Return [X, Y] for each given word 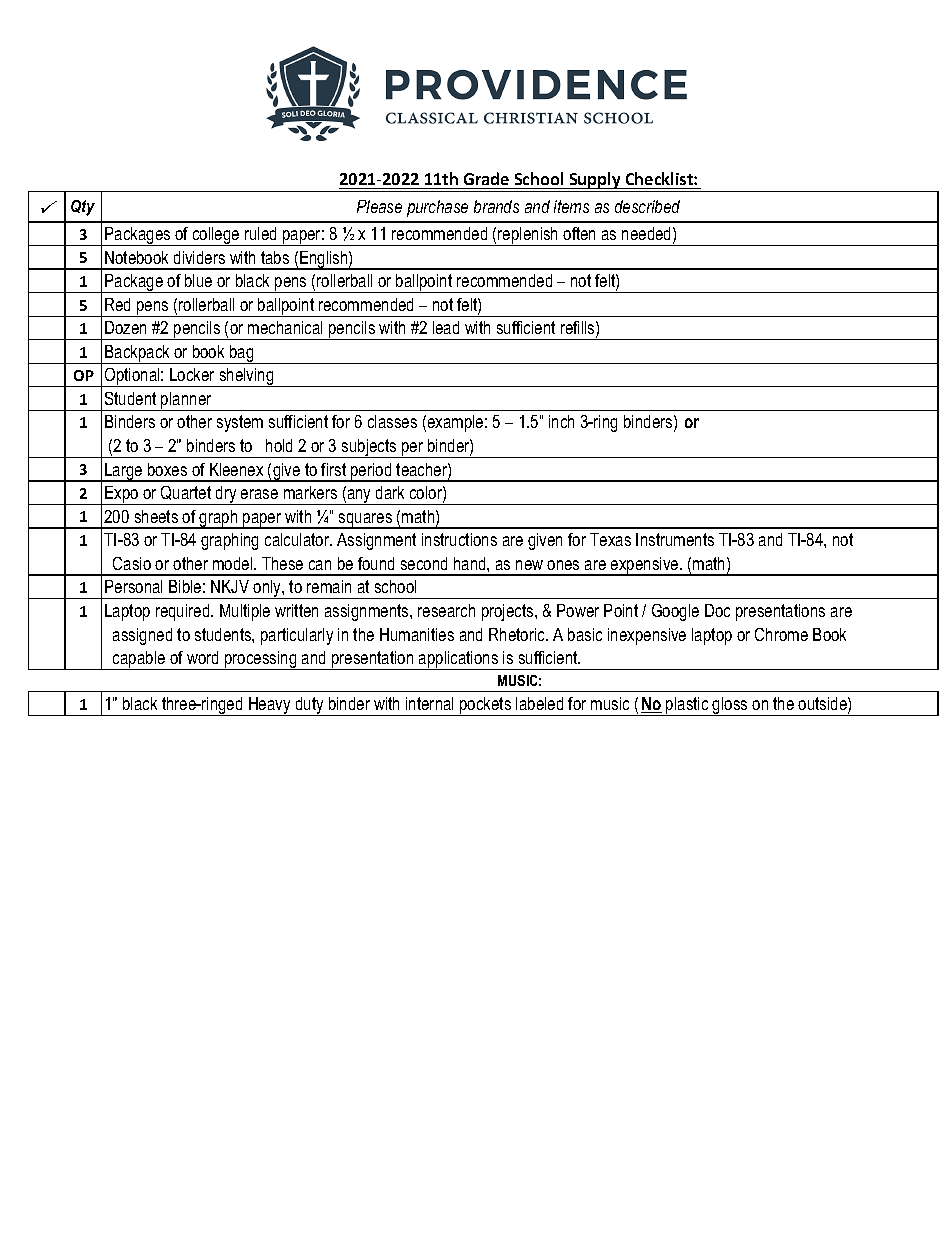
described [647, 206]
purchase [437, 208]
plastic [687, 706]
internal [429, 703]
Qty [83, 208]
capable [139, 660]
